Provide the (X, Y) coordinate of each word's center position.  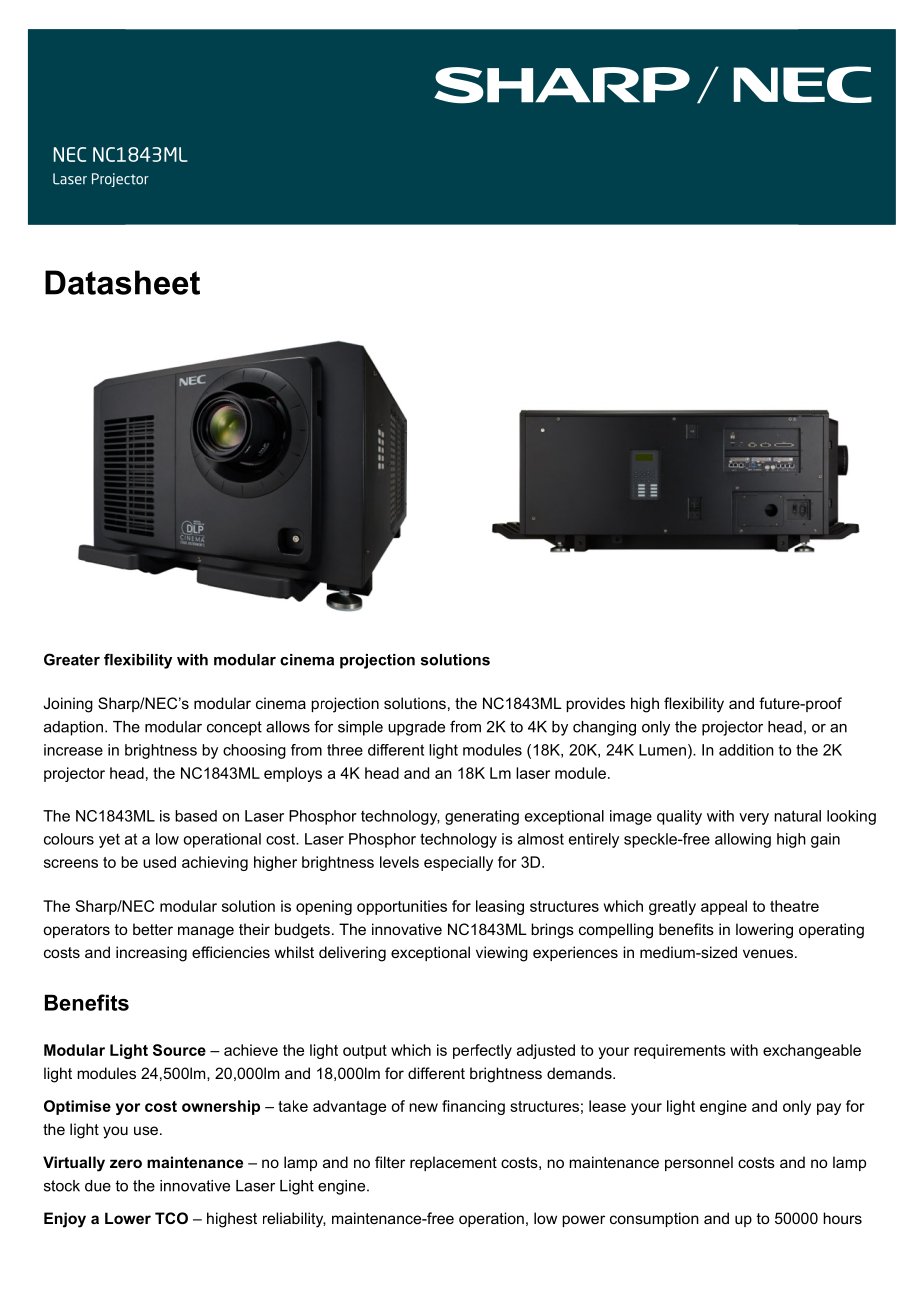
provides (595, 704)
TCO (171, 1218)
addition (746, 750)
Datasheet (122, 282)
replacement (453, 1163)
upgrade (416, 728)
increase (73, 750)
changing (604, 728)
